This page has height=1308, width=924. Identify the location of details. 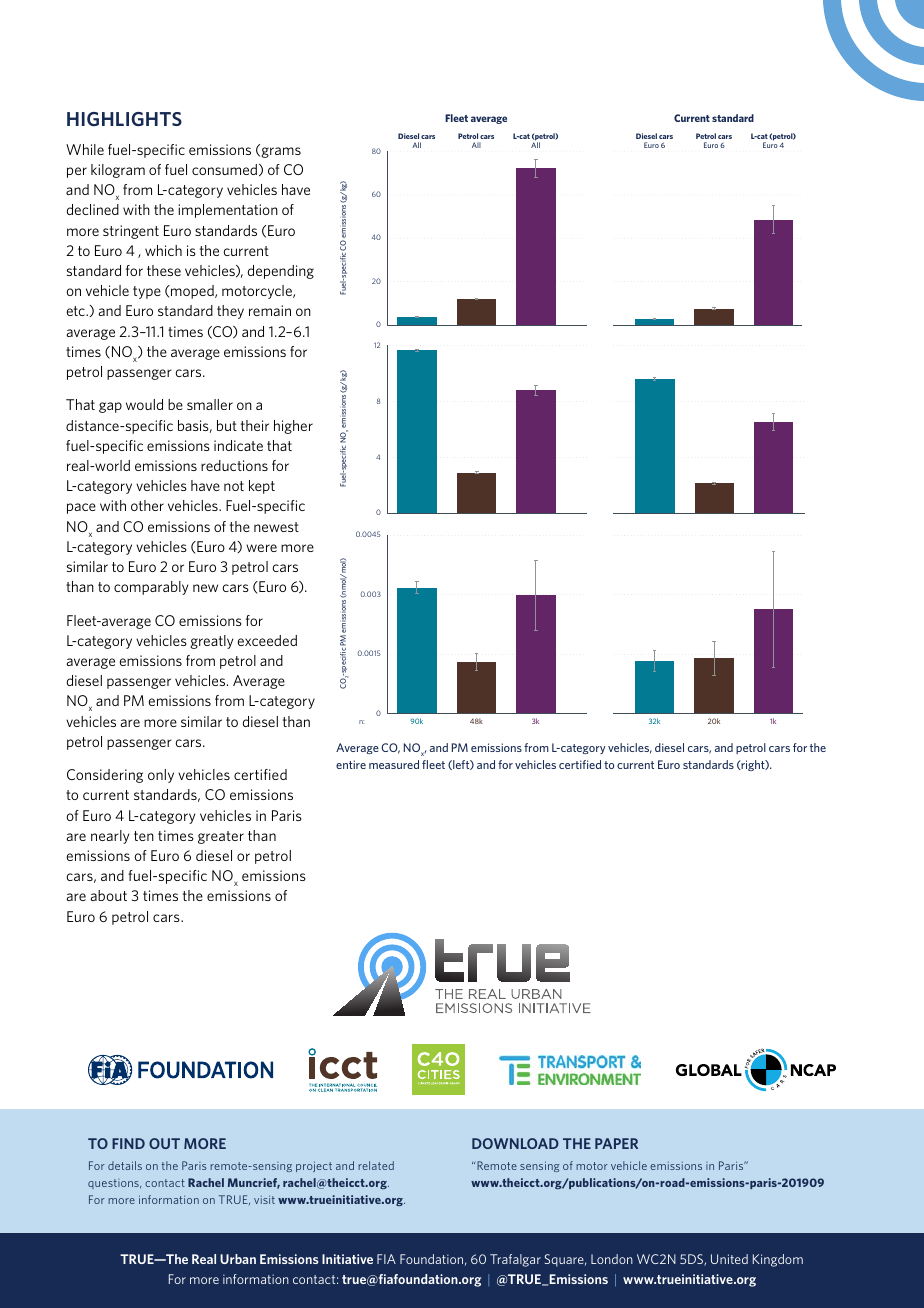
(125, 1165).
